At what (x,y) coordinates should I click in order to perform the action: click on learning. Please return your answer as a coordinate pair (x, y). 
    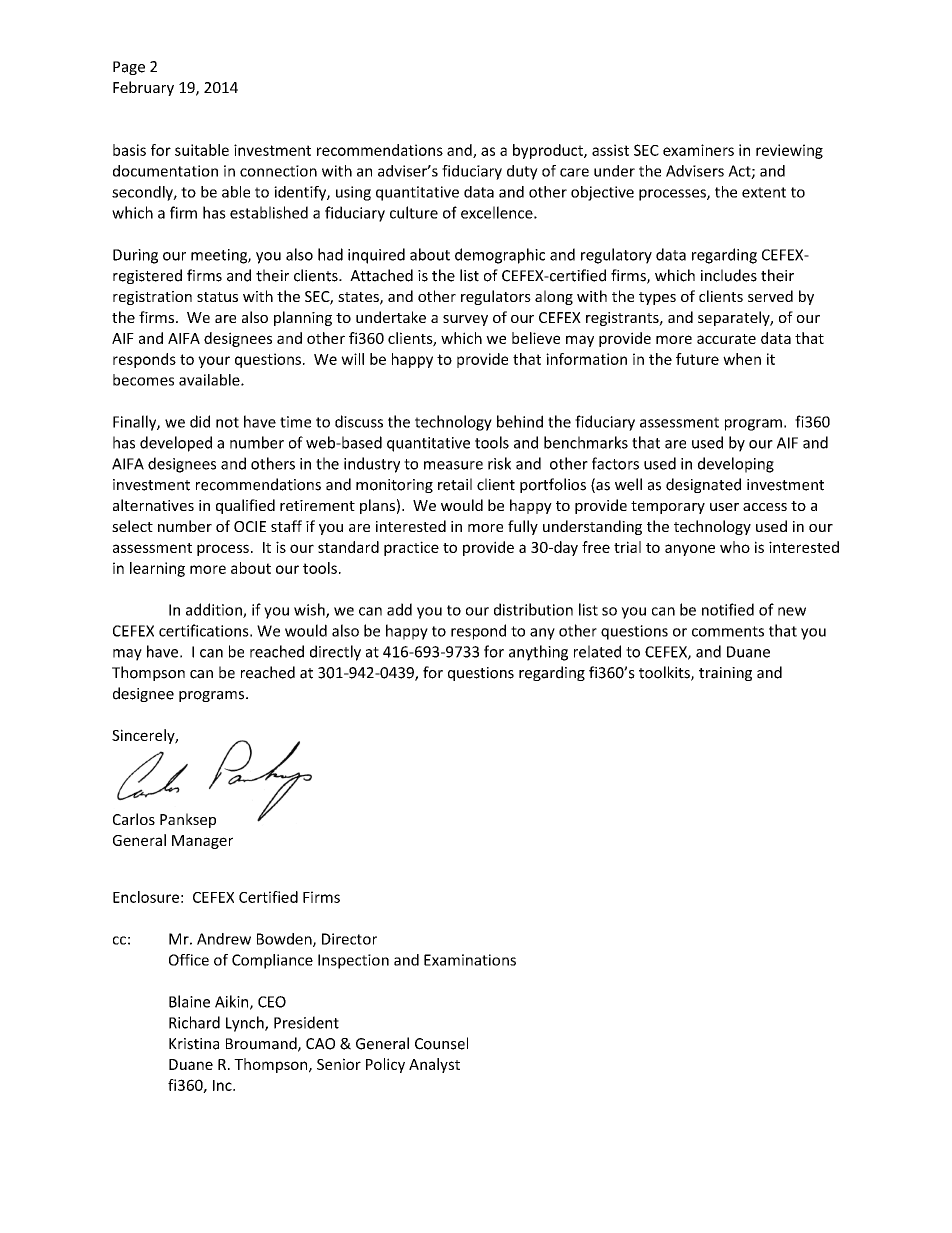
    Looking at the image, I should click on (157, 569).
